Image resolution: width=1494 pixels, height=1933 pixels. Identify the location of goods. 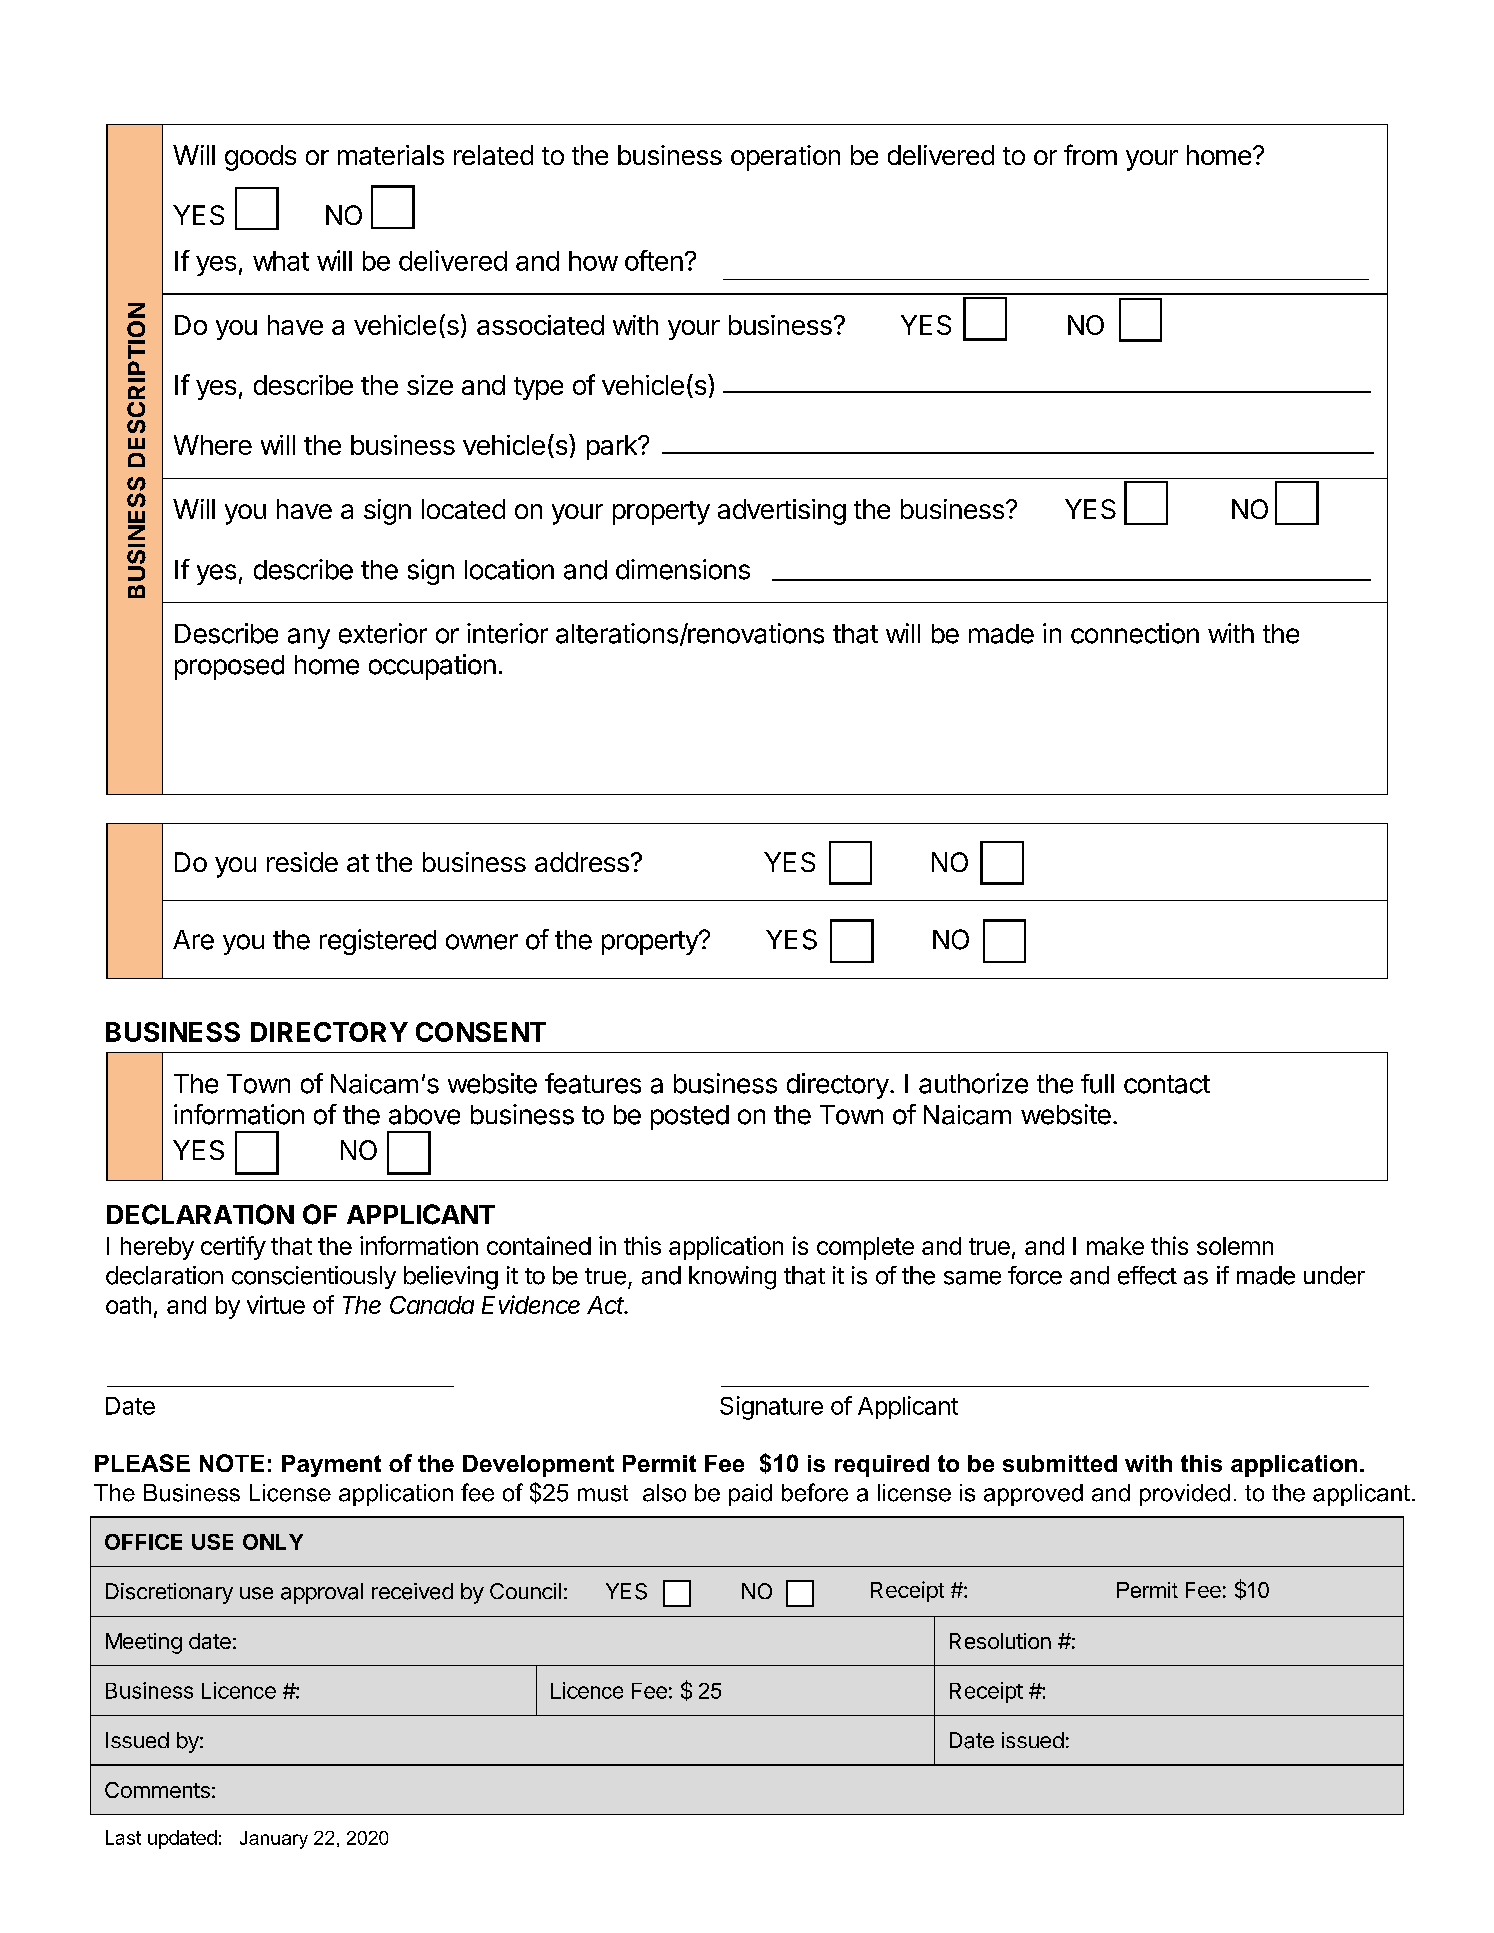
(260, 158).
